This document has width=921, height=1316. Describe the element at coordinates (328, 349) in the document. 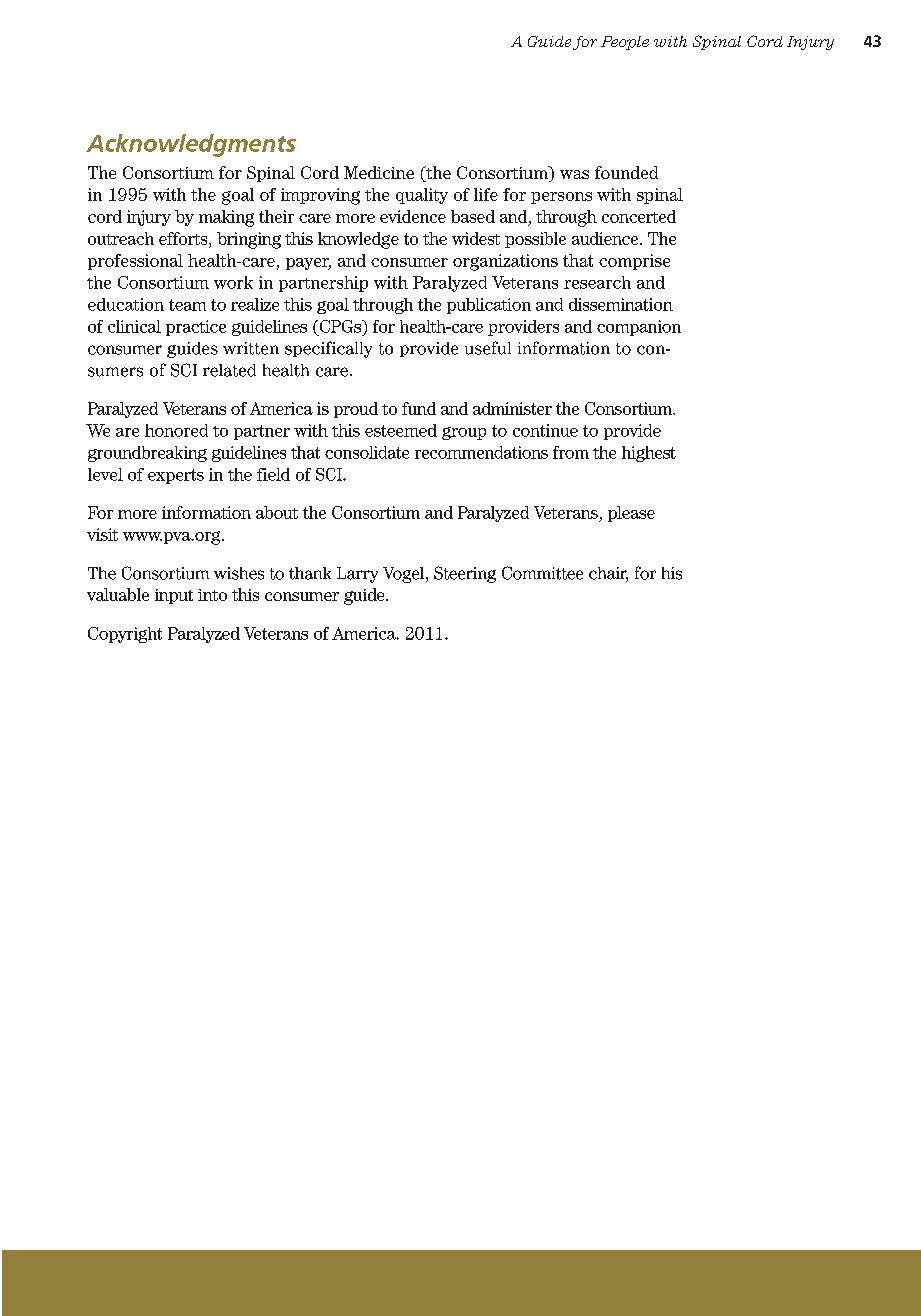

I see `specifically` at that location.
